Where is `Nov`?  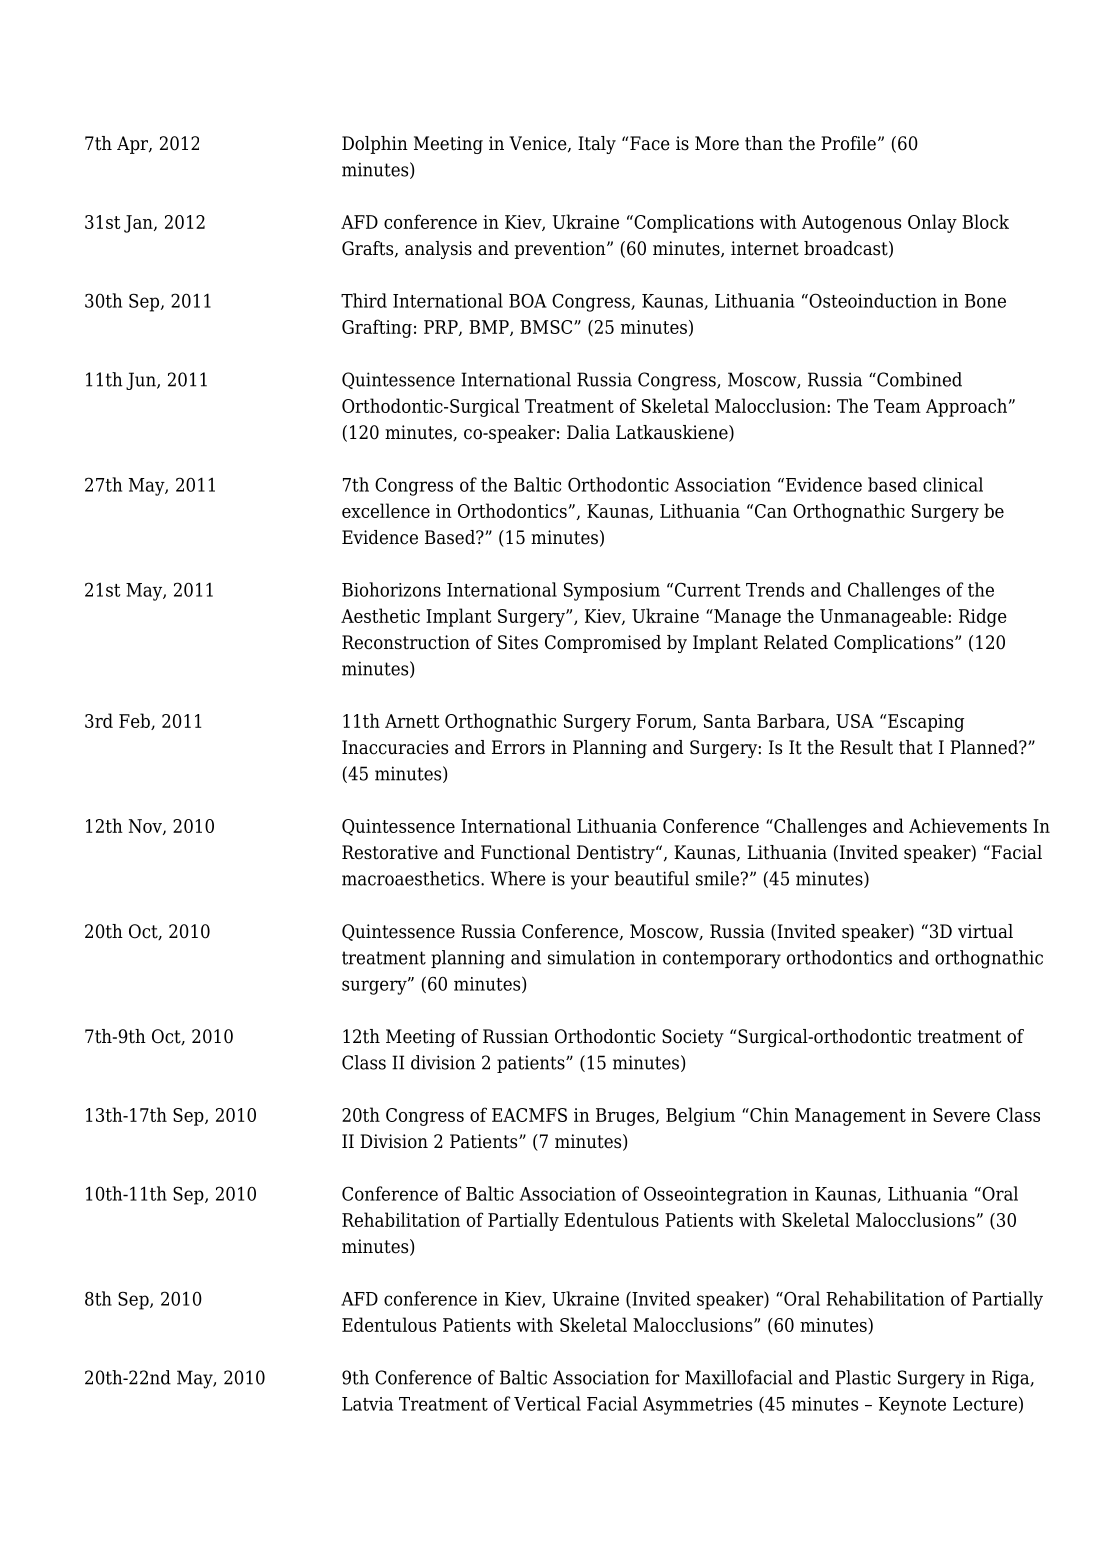
Nov is located at coordinates (146, 827).
